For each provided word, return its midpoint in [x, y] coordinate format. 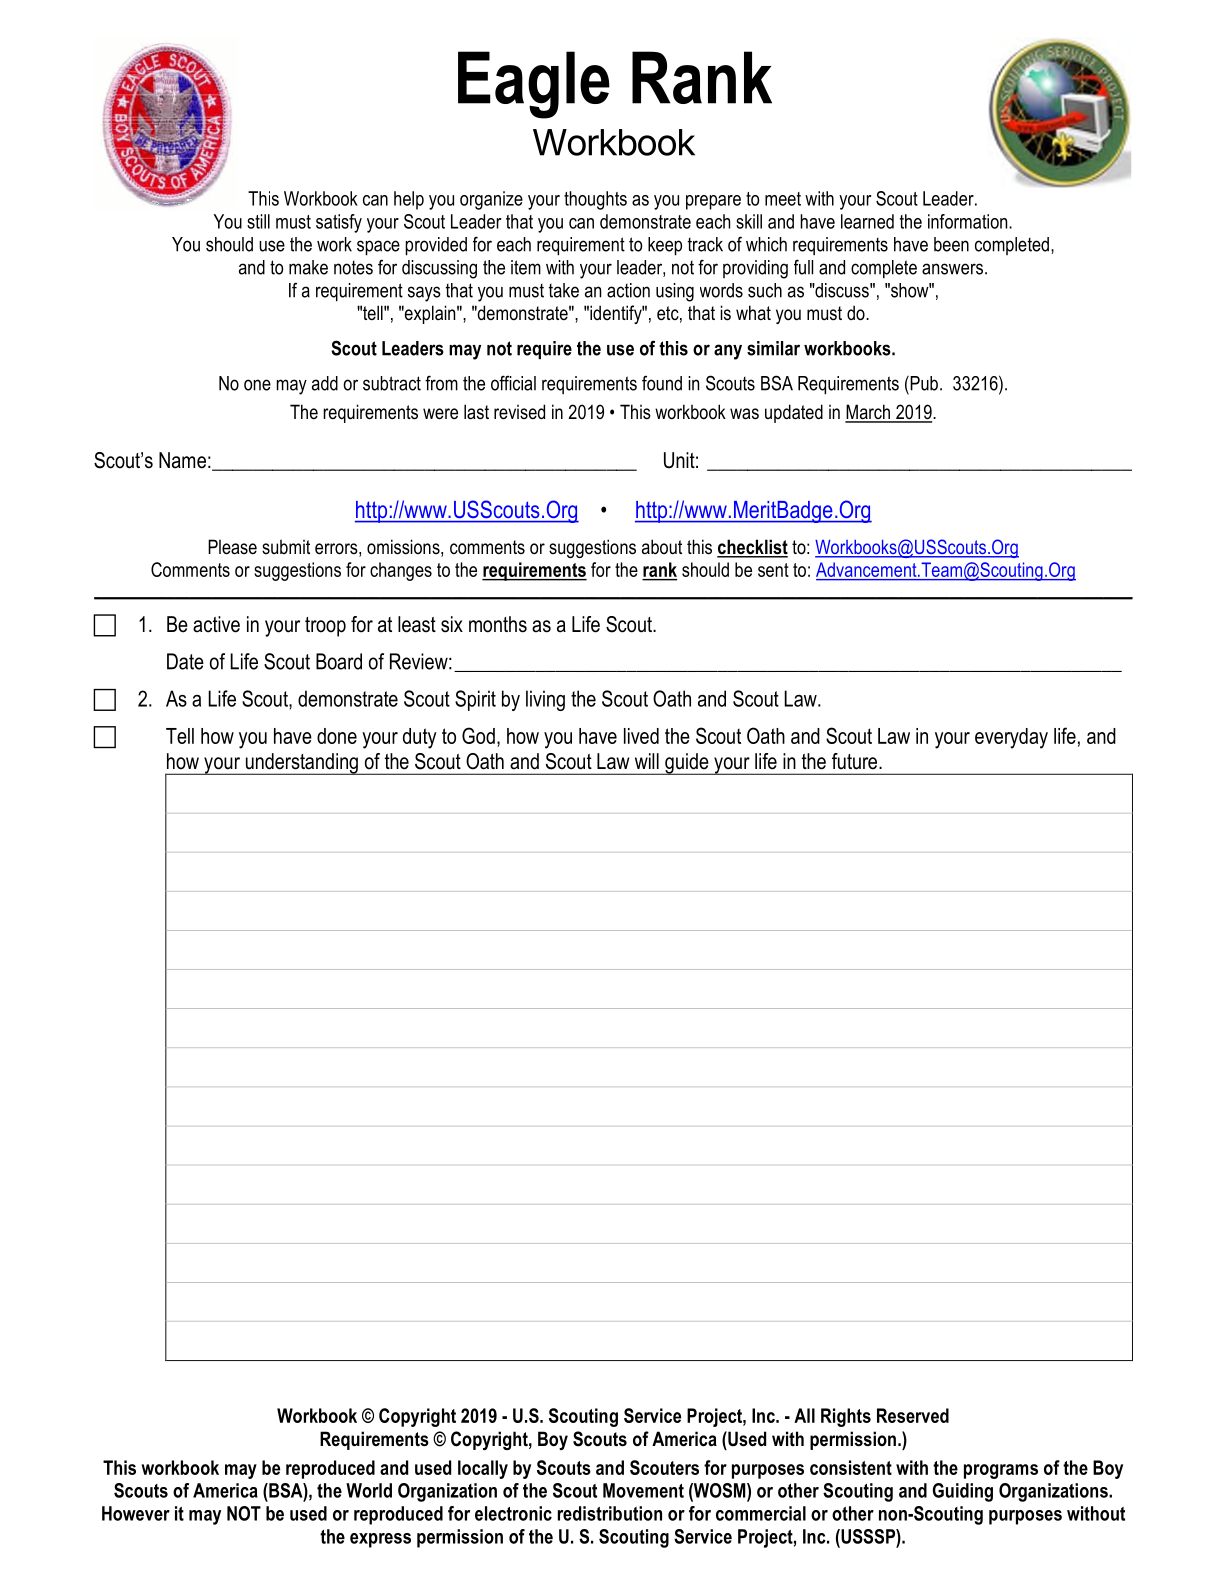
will [647, 761]
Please [232, 547]
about [662, 547]
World [369, 1490]
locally [483, 1469]
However [136, 1513]
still [258, 221]
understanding [301, 764]
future [856, 761]
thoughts [595, 200]
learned [867, 221]
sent [773, 570]
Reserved [913, 1415]
